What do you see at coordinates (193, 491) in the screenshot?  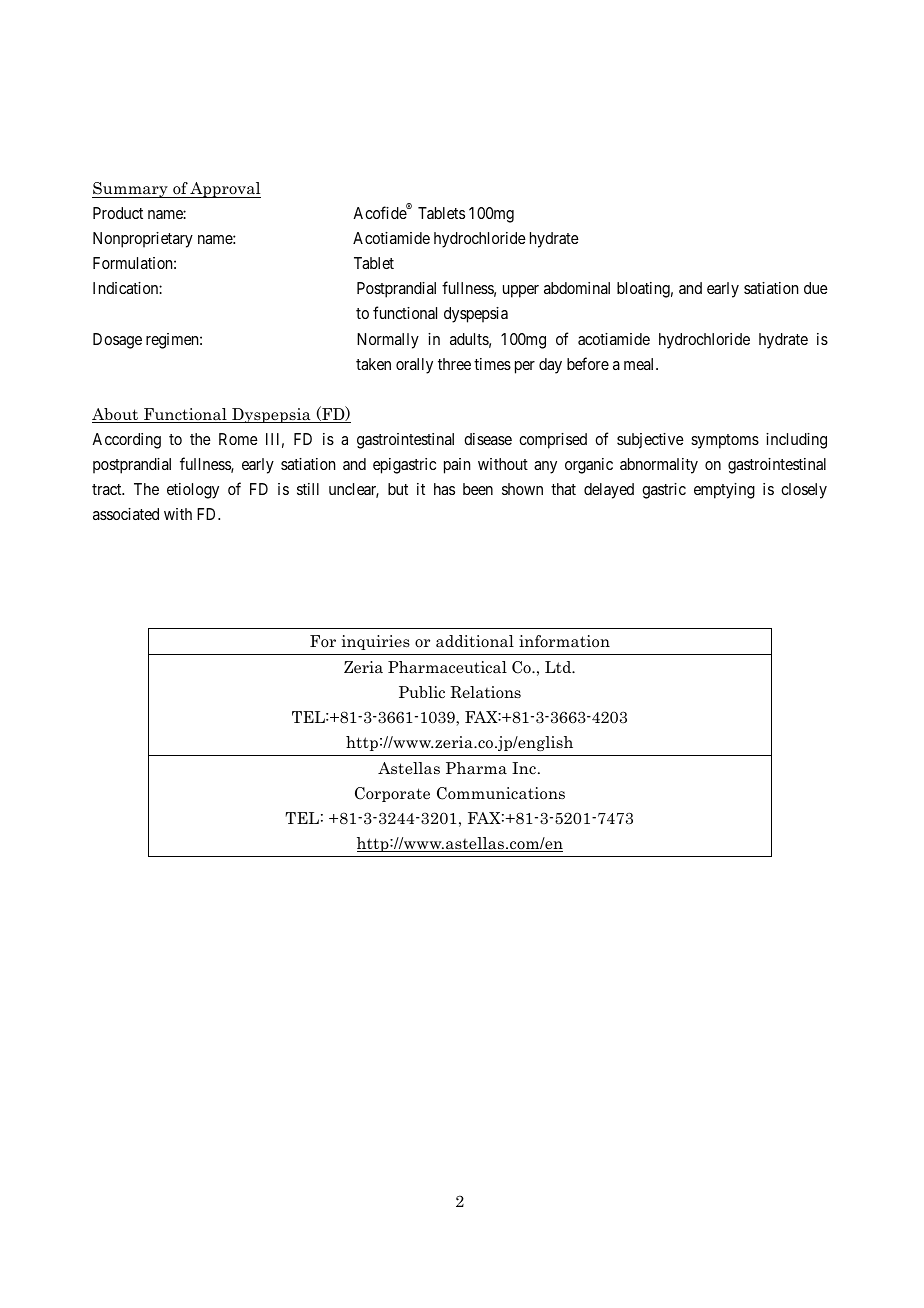 I see `etiology` at bounding box center [193, 491].
